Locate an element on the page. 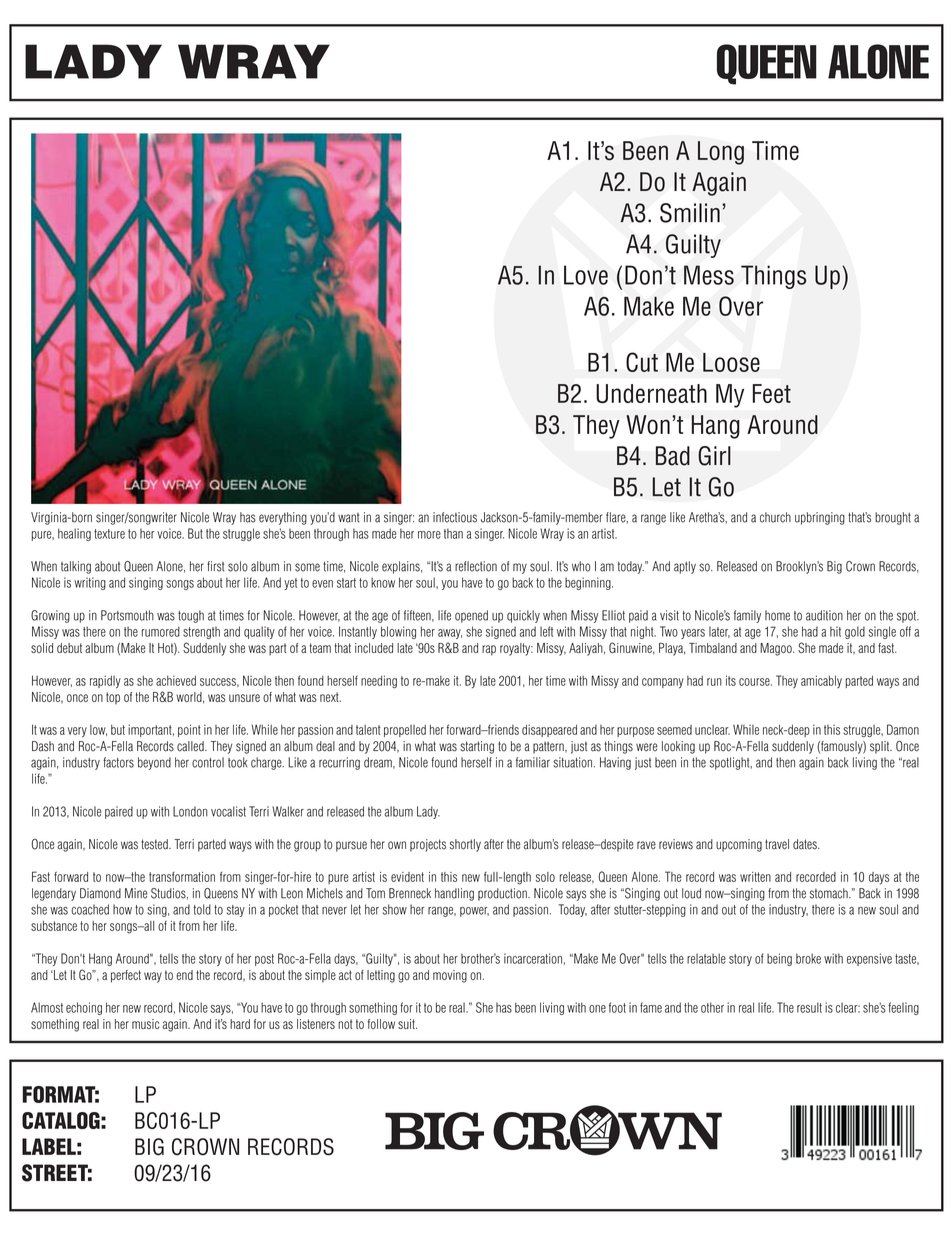  familiar is located at coordinates (533, 762).
